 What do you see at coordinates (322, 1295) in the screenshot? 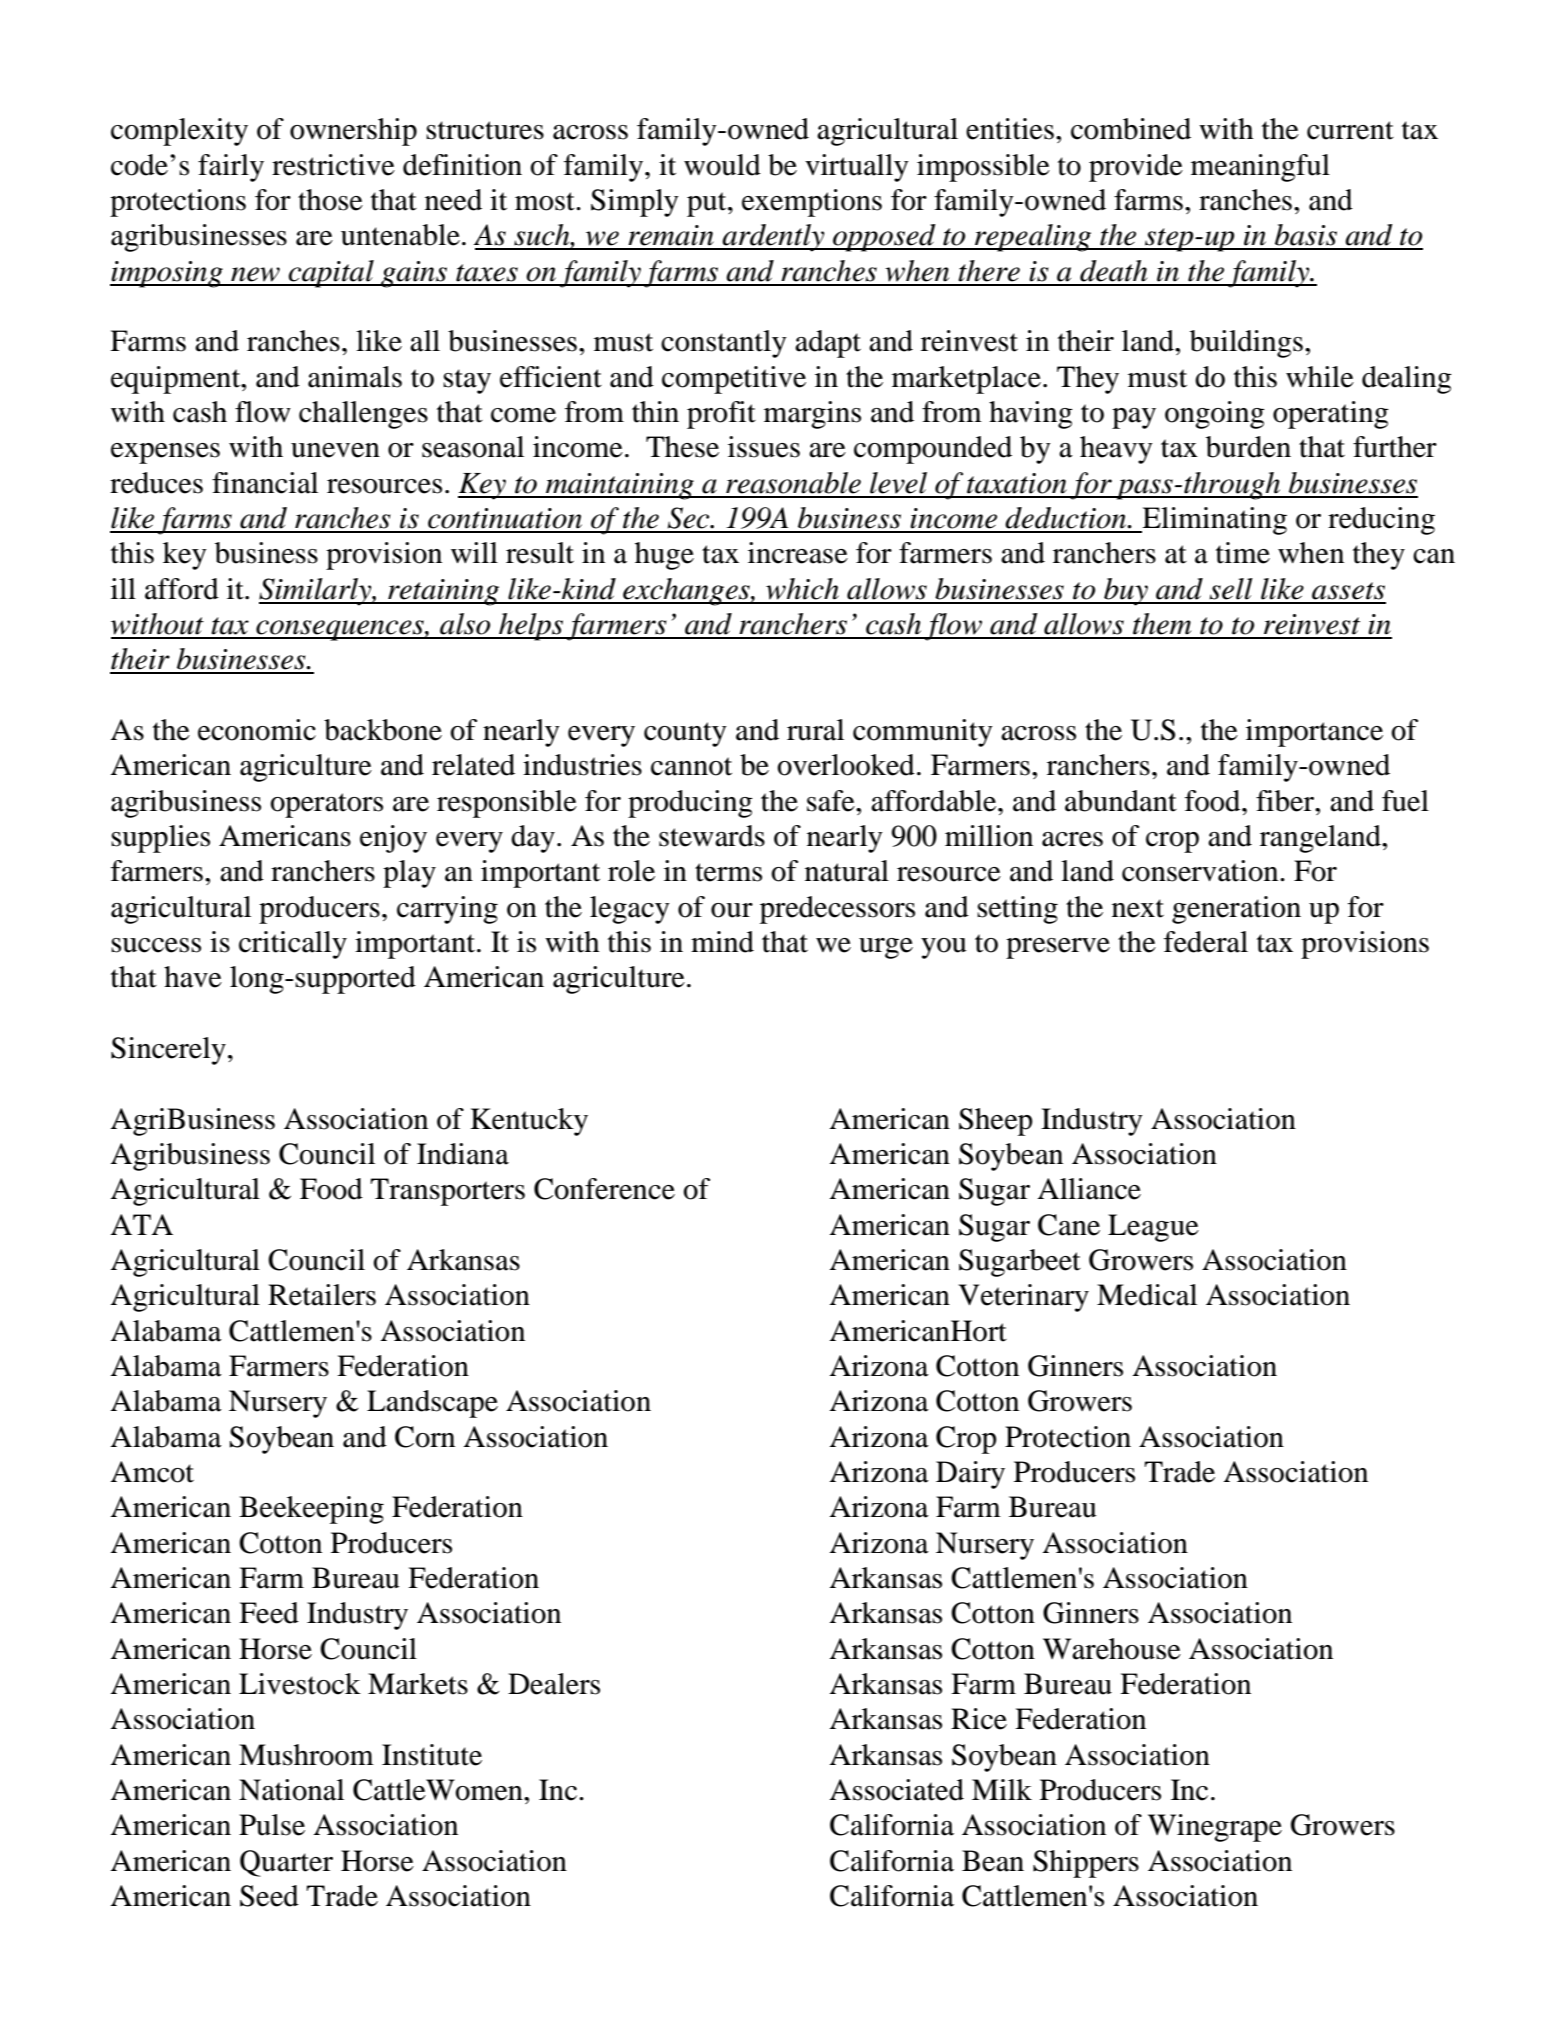
I see `Retailers` at bounding box center [322, 1295].
